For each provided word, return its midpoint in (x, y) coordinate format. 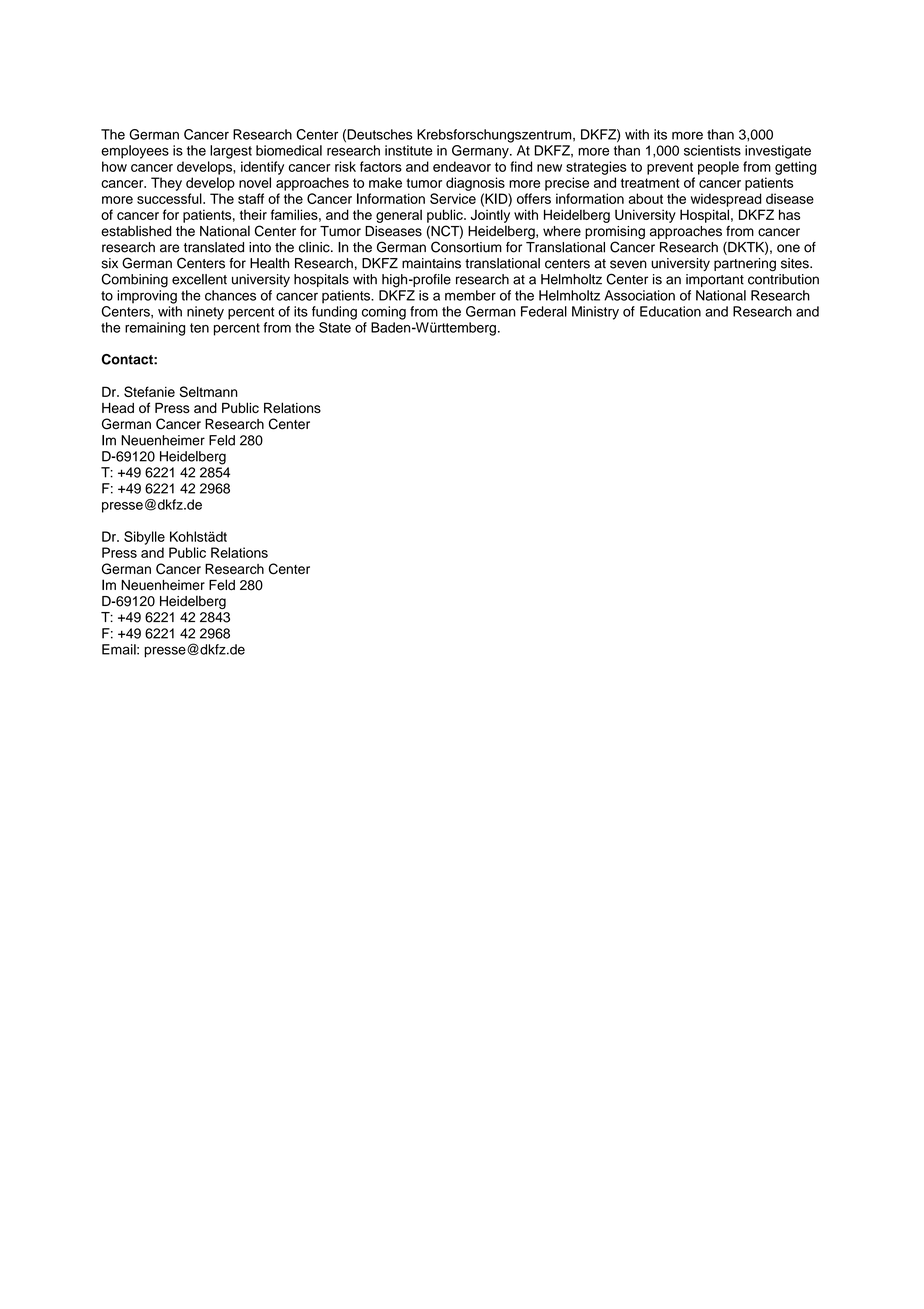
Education (670, 311)
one (788, 248)
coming (384, 313)
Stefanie (149, 391)
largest (231, 152)
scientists (712, 150)
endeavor (462, 166)
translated (214, 247)
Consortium (466, 247)
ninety (205, 313)
